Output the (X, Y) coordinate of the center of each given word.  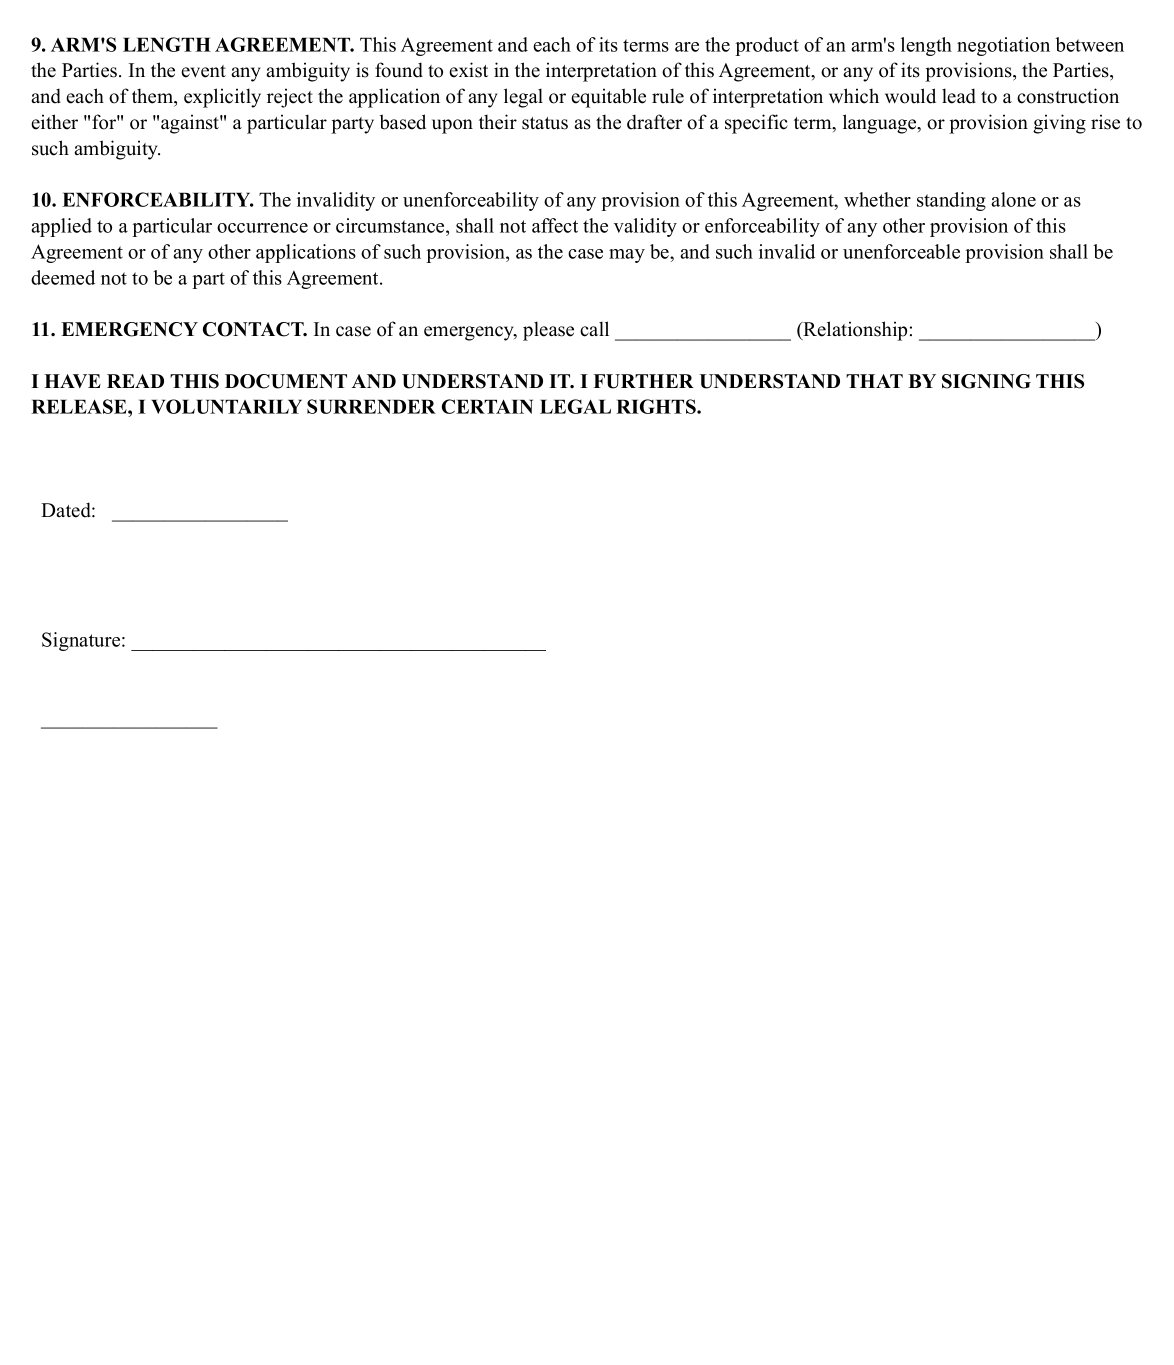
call (594, 329)
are (687, 47)
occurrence (262, 228)
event (203, 71)
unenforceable (901, 251)
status (545, 123)
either (54, 122)
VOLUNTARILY (226, 406)
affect (555, 225)
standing (951, 201)
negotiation (1003, 46)
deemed (63, 277)
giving (1059, 124)
